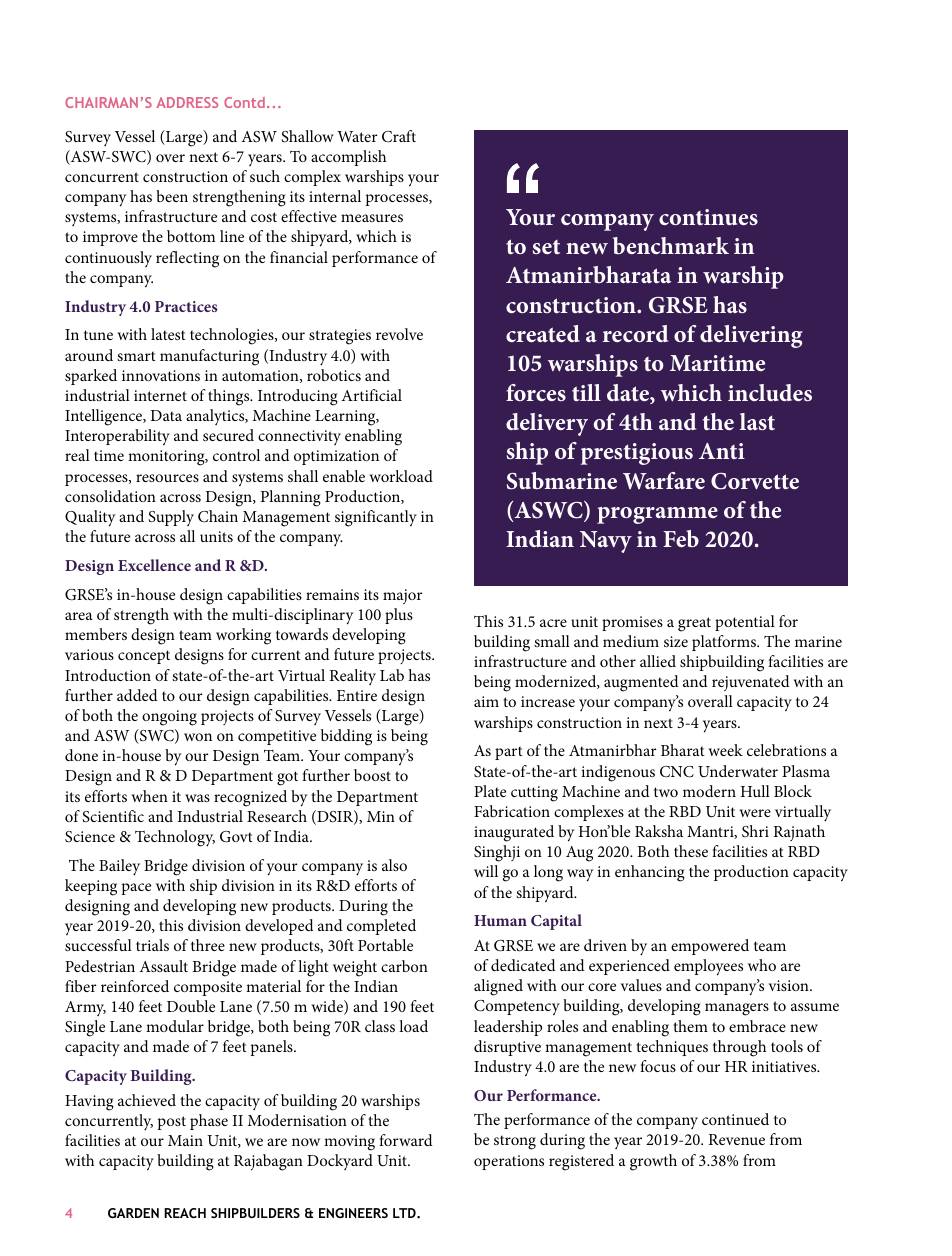 Image resolution: width=952 pixels, height=1256 pixels. What do you see at coordinates (187, 102) in the screenshot?
I see `ADDRESS` at bounding box center [187, 102].
